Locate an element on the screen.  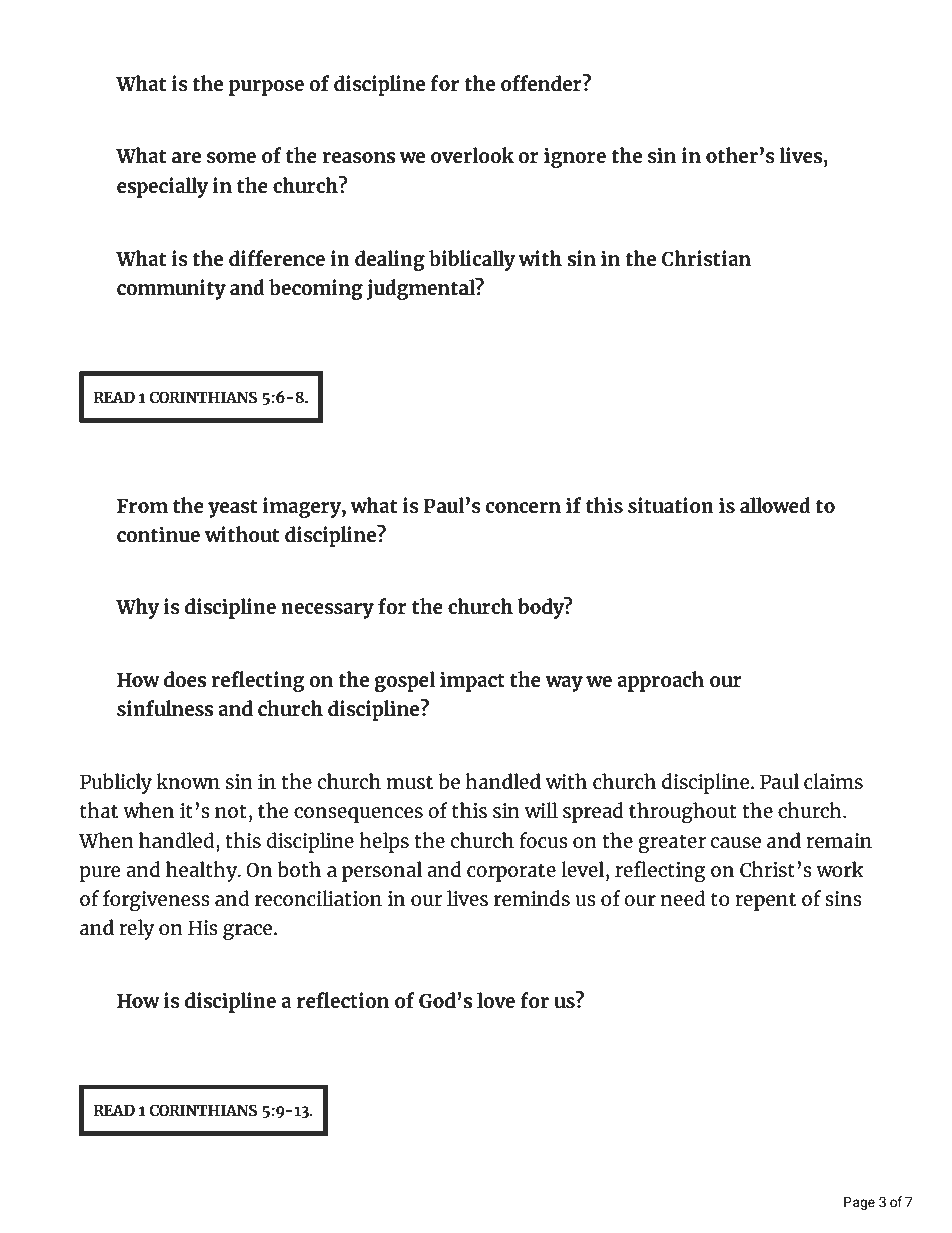
does is located at coordinates (185, 679).
